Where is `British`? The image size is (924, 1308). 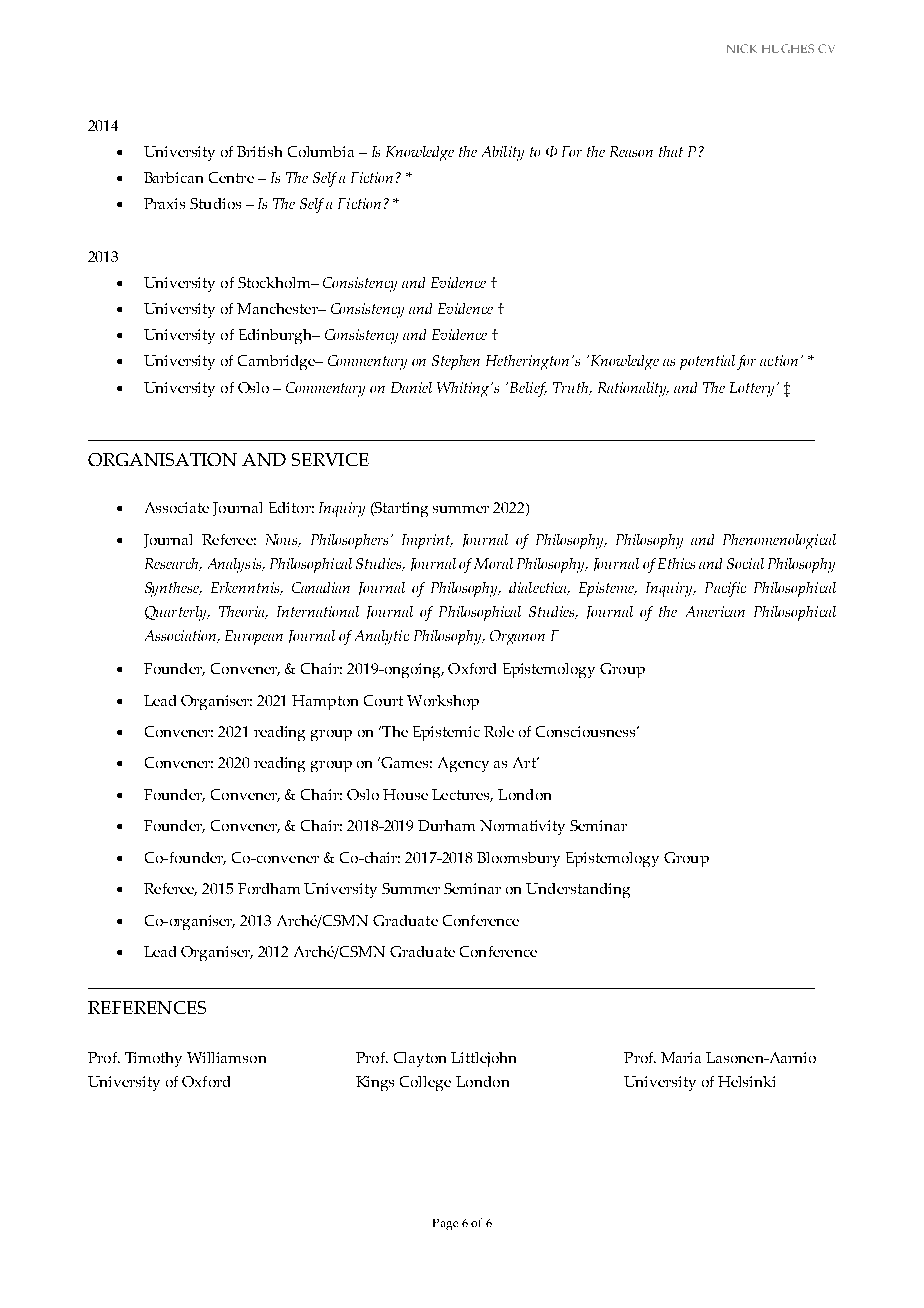 British is located at coordinates (259, 151).
